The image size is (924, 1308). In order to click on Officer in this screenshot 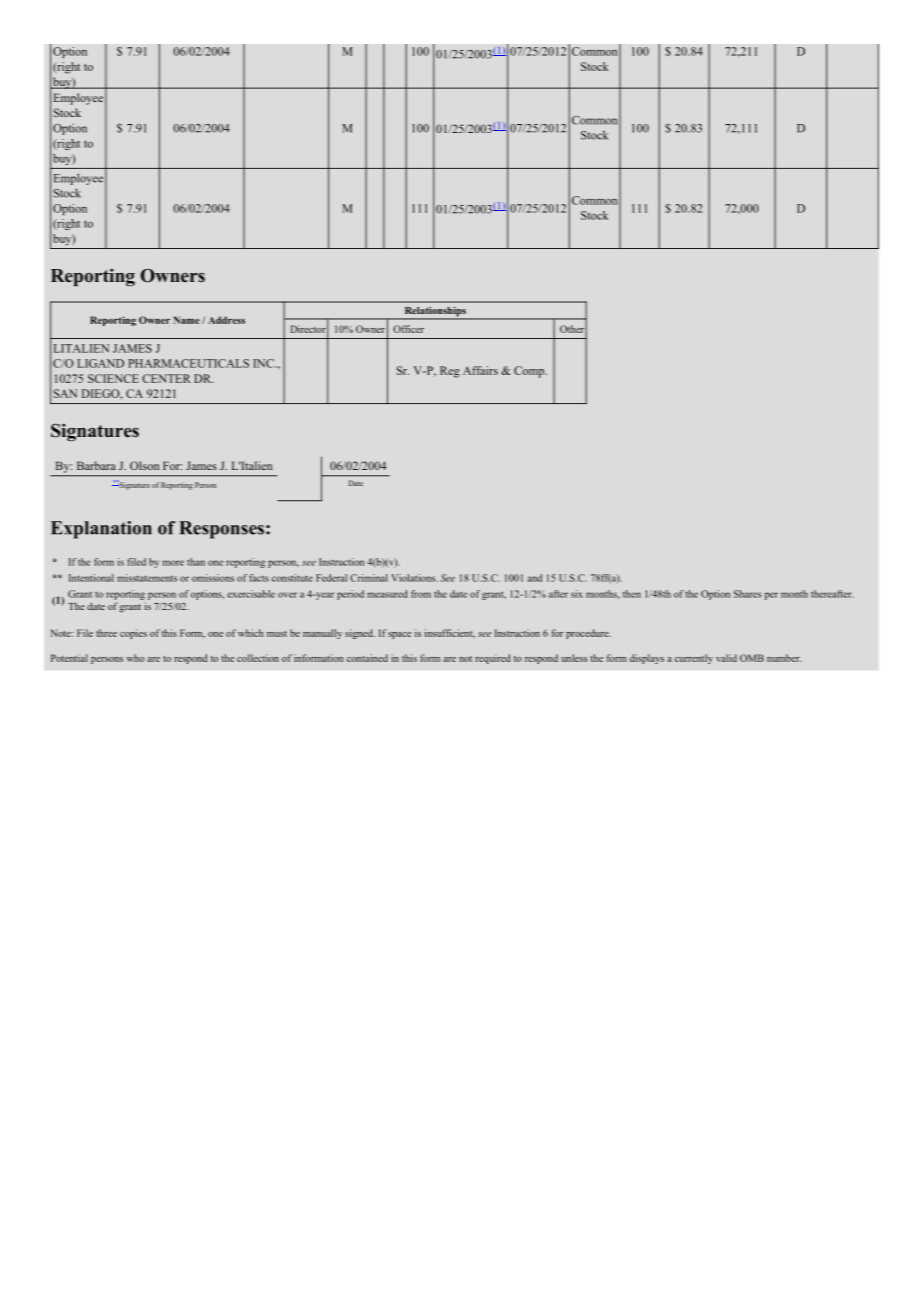, I will do `click(408, 329)`.
